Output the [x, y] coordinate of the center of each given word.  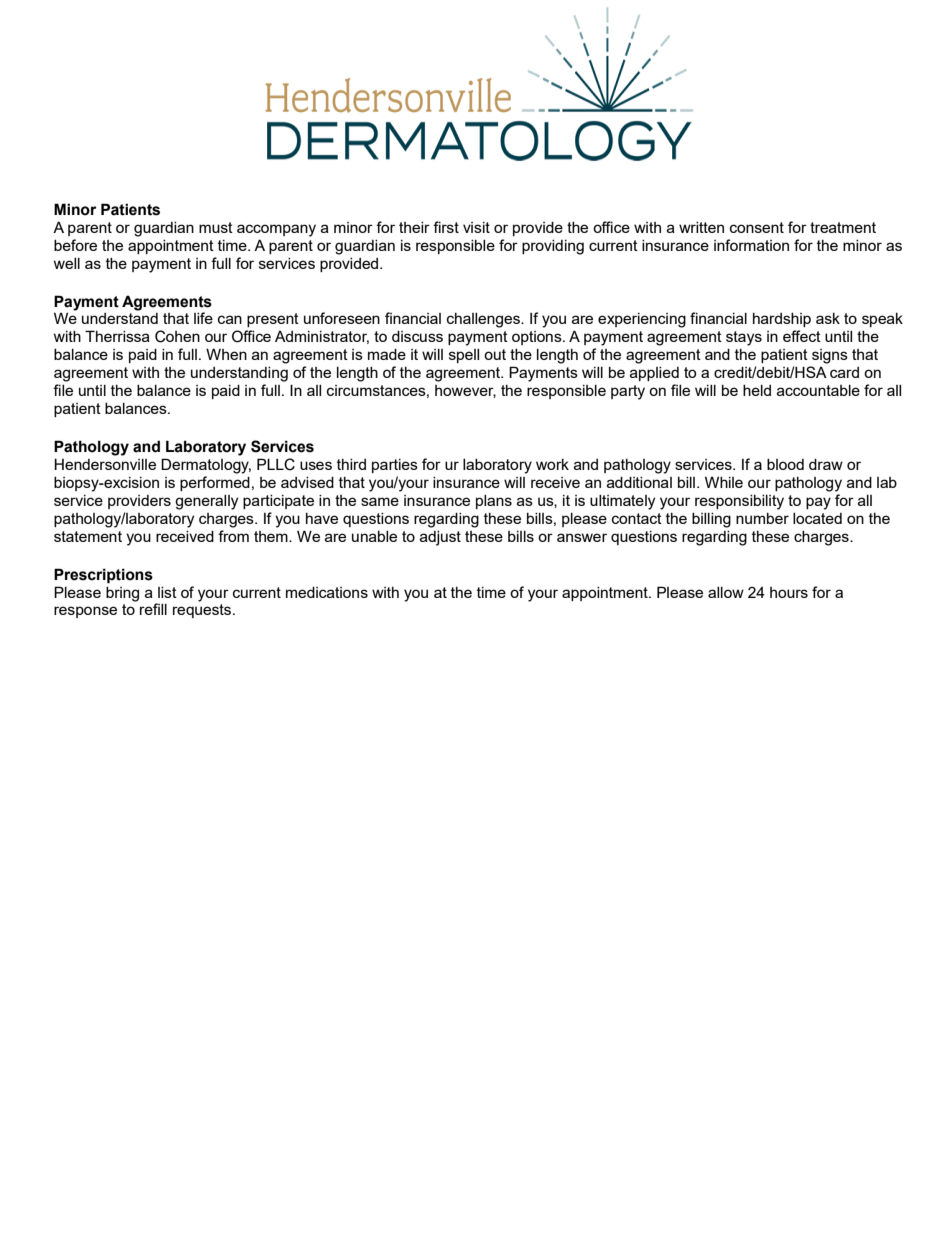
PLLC [276, 464]
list [167, 592]
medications [327, 592]
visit [476, 227]
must [216, 227]
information [751, 245]
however [465, 391]
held [757, 390]
